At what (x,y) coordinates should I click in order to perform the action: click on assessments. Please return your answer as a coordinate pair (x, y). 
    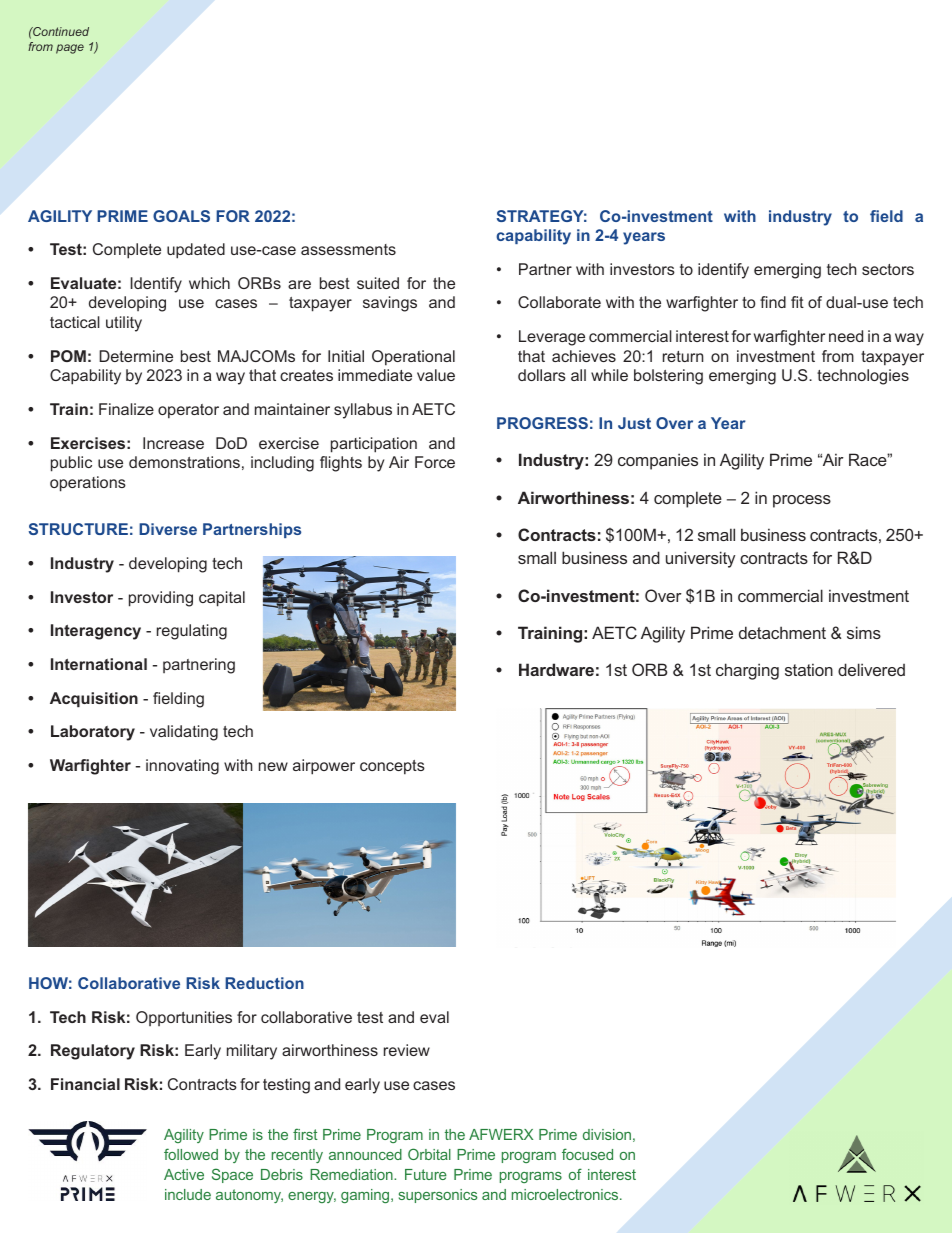
    Looking at the image, I should click on (348, 249).
